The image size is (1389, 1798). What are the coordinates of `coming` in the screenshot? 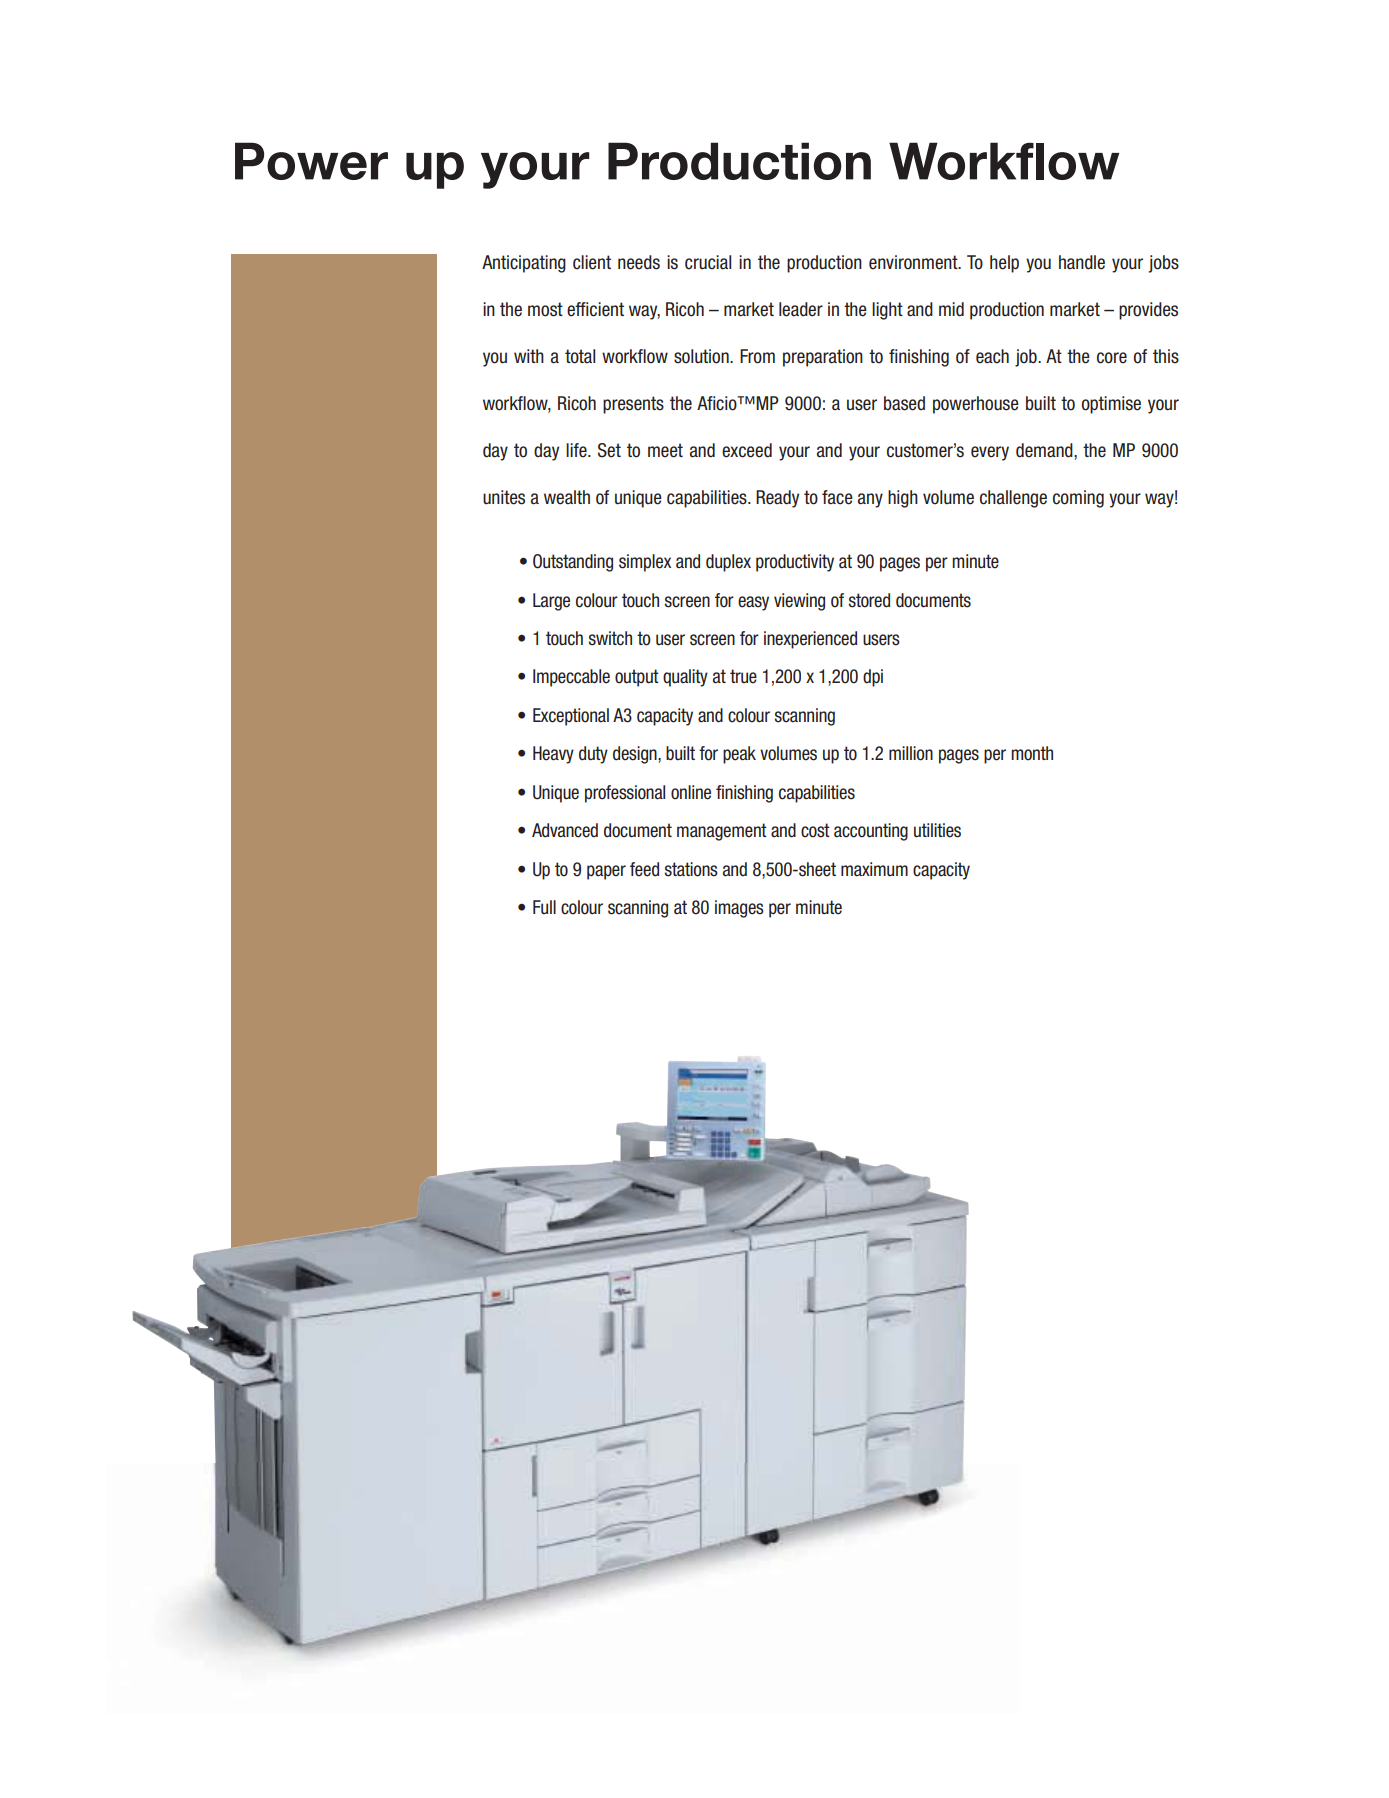 It's located at (1078, 499).
